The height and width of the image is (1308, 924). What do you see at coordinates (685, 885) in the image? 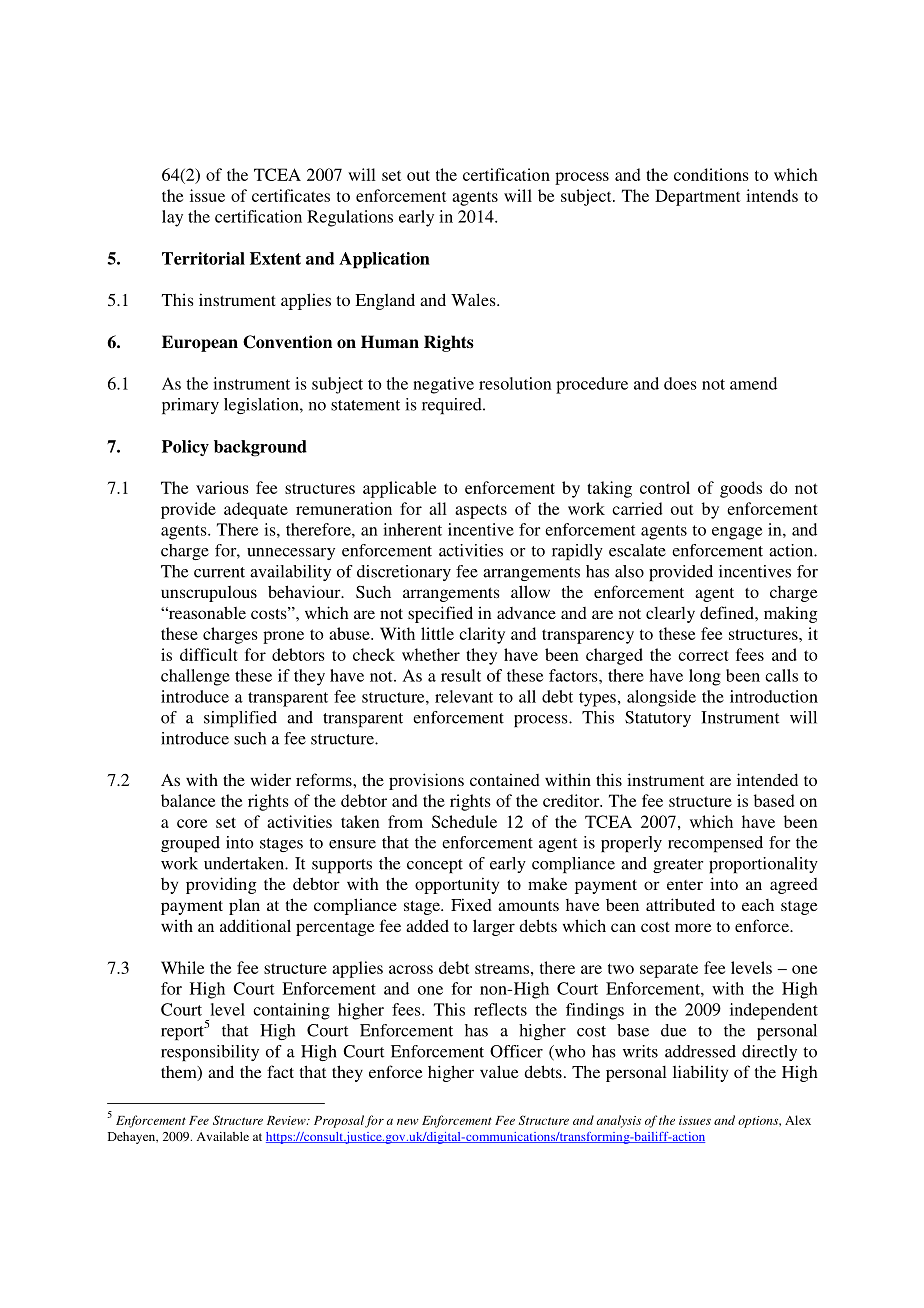
I see `enter` at bounding box center [685, 885].
